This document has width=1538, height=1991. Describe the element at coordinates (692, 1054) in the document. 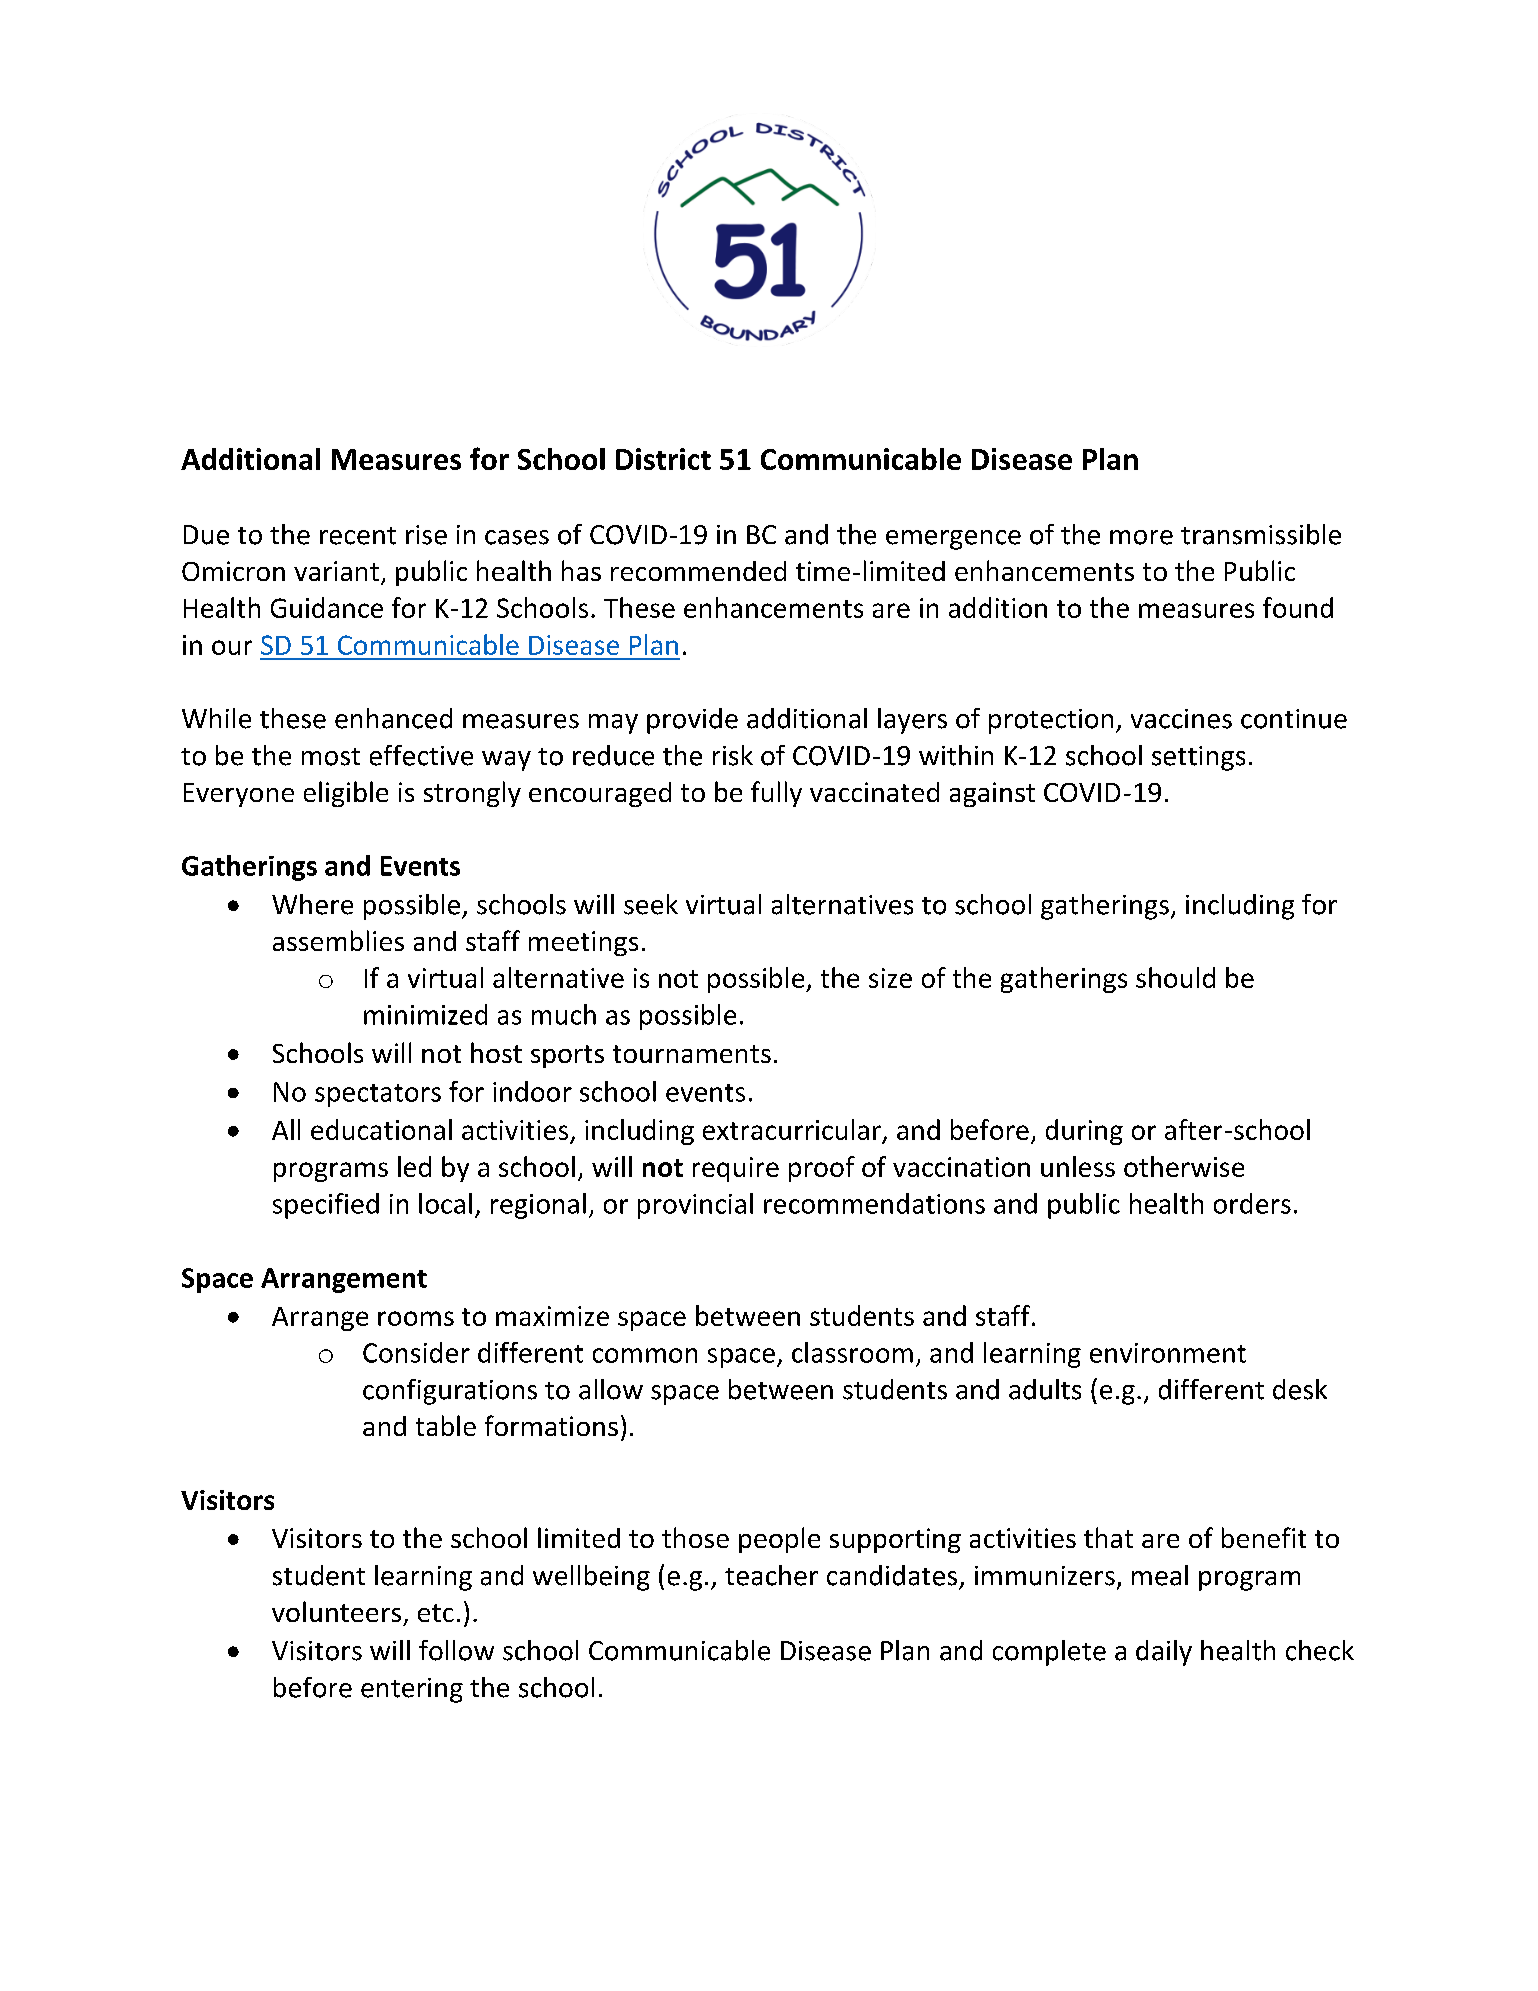

I see `tournaments` at that location.
